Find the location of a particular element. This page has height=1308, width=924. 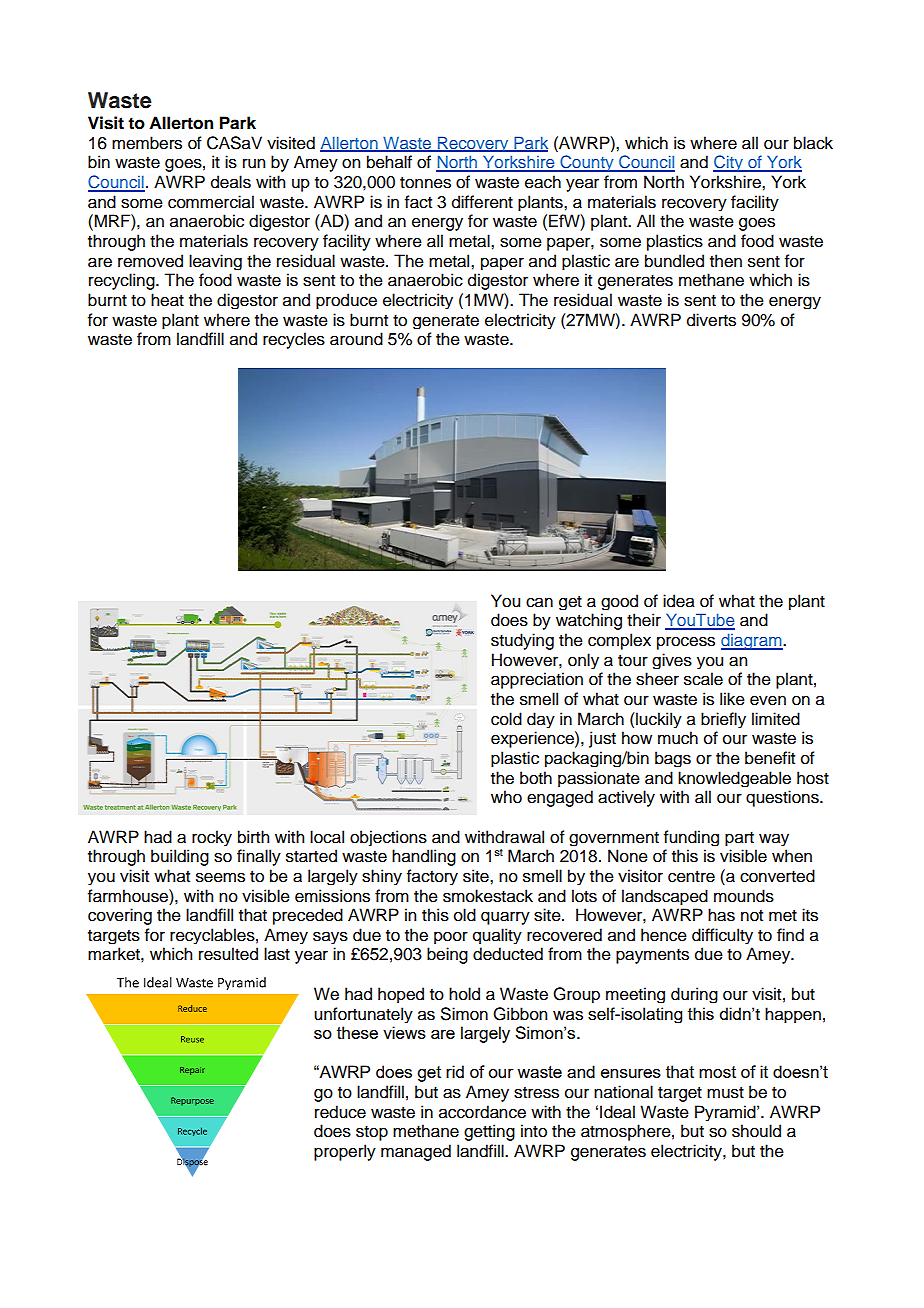

black is located at coordinates (813, 143).
